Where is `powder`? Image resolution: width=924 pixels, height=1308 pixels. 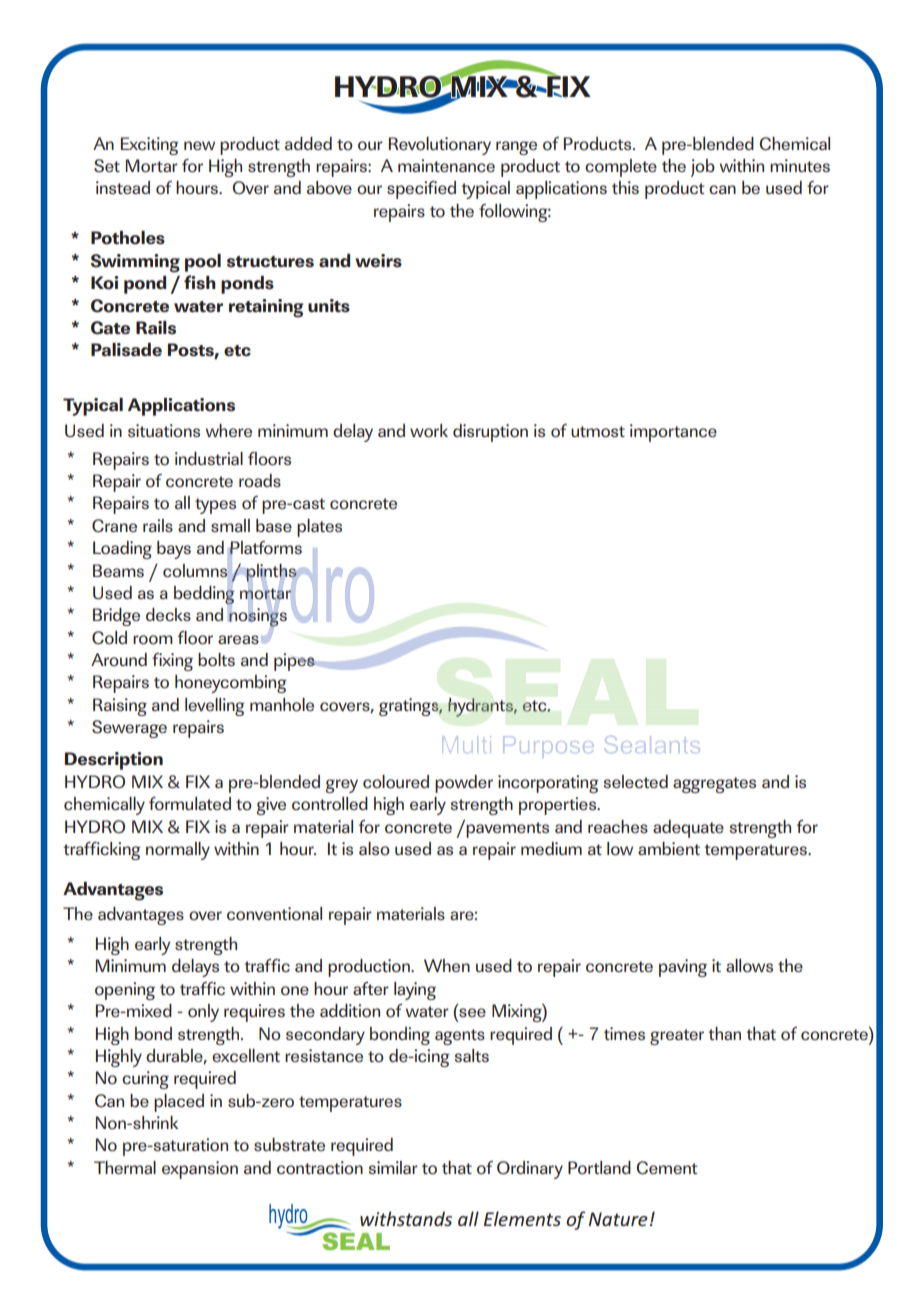
powder is located at coordinates (464, 784).
